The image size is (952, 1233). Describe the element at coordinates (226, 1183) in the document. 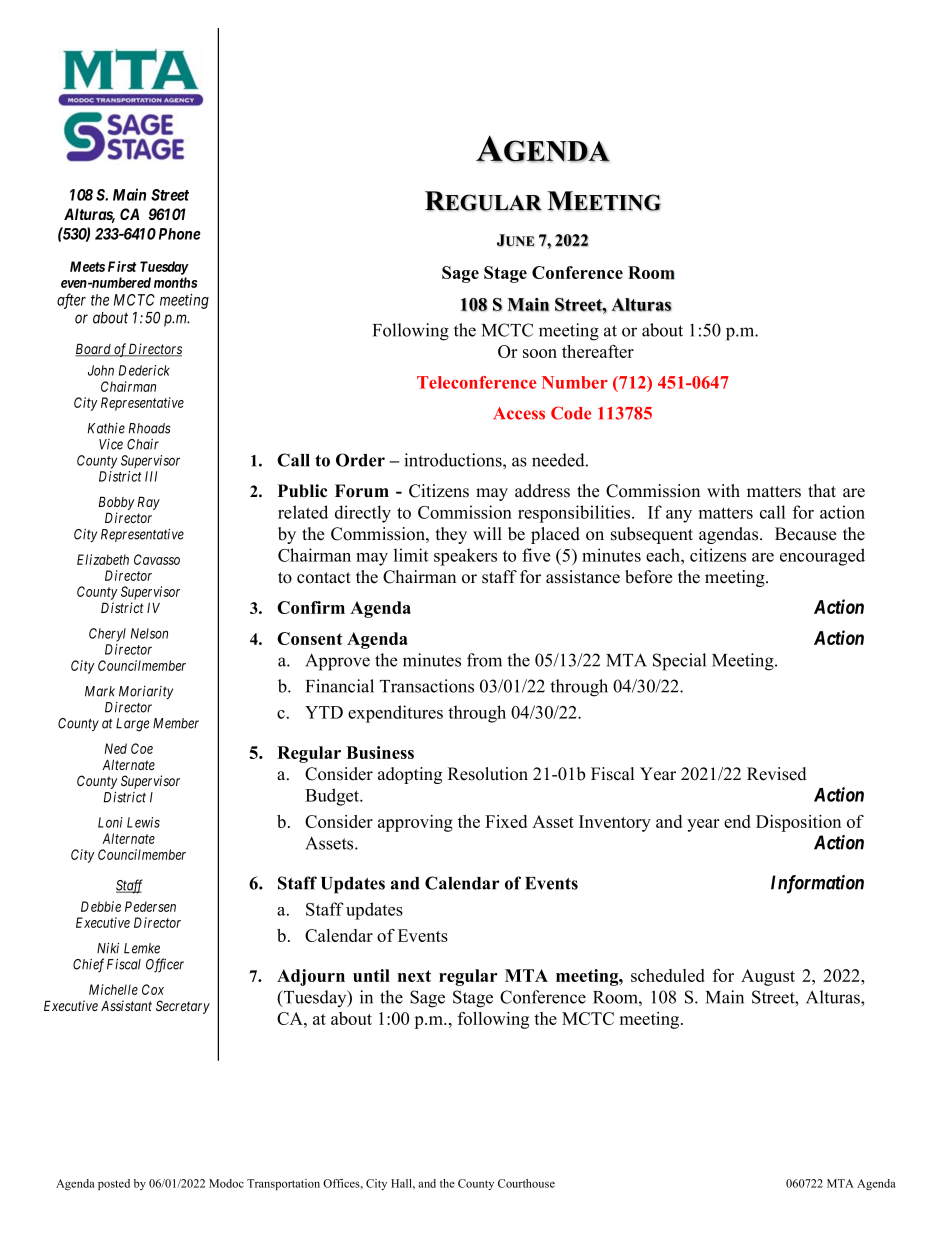

I see `Modoc` at that location.
